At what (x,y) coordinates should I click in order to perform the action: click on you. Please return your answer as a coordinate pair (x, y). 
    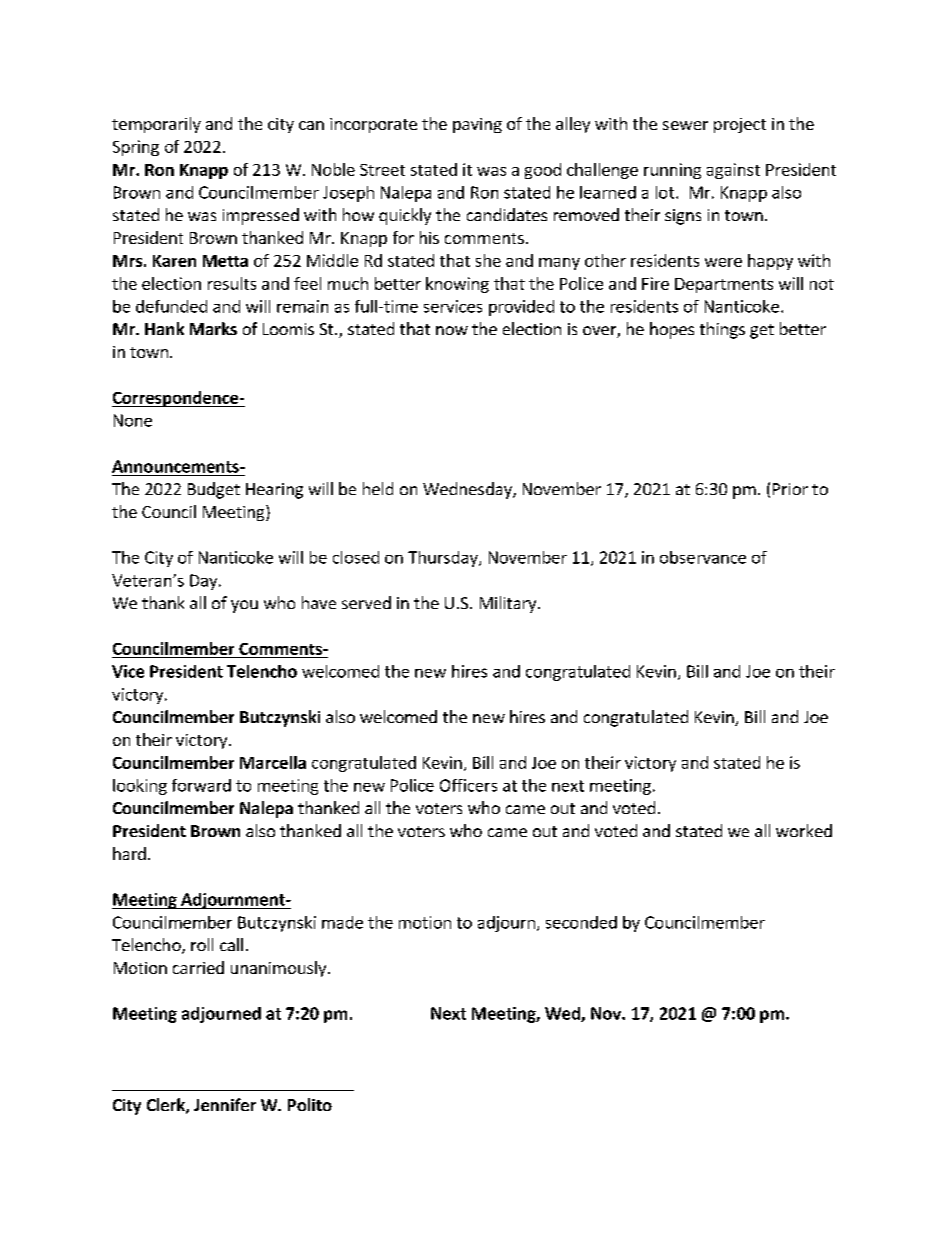
    Looking at the image, I should click on (244, 606).
